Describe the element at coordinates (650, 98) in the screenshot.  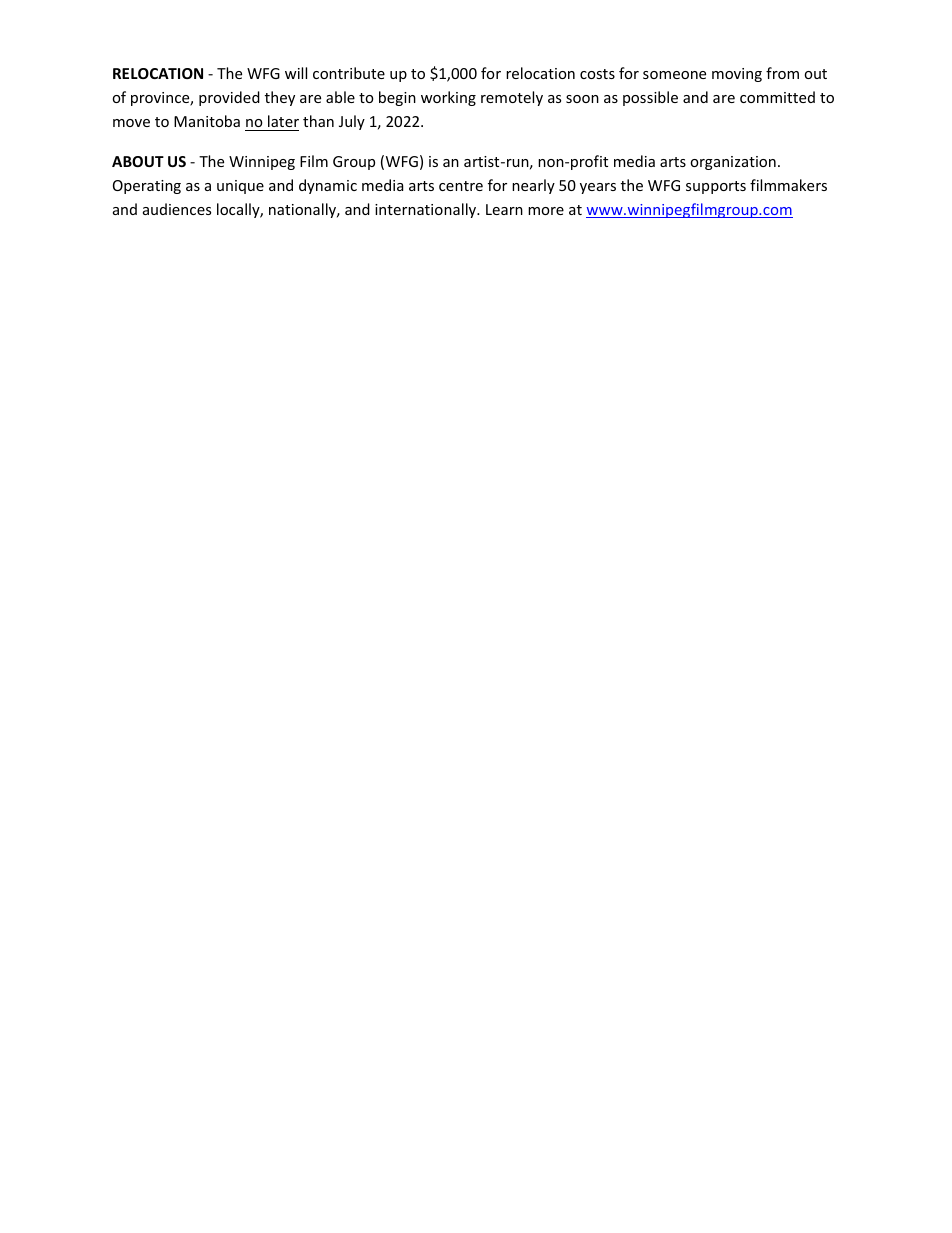
I see `possible` at that location.
